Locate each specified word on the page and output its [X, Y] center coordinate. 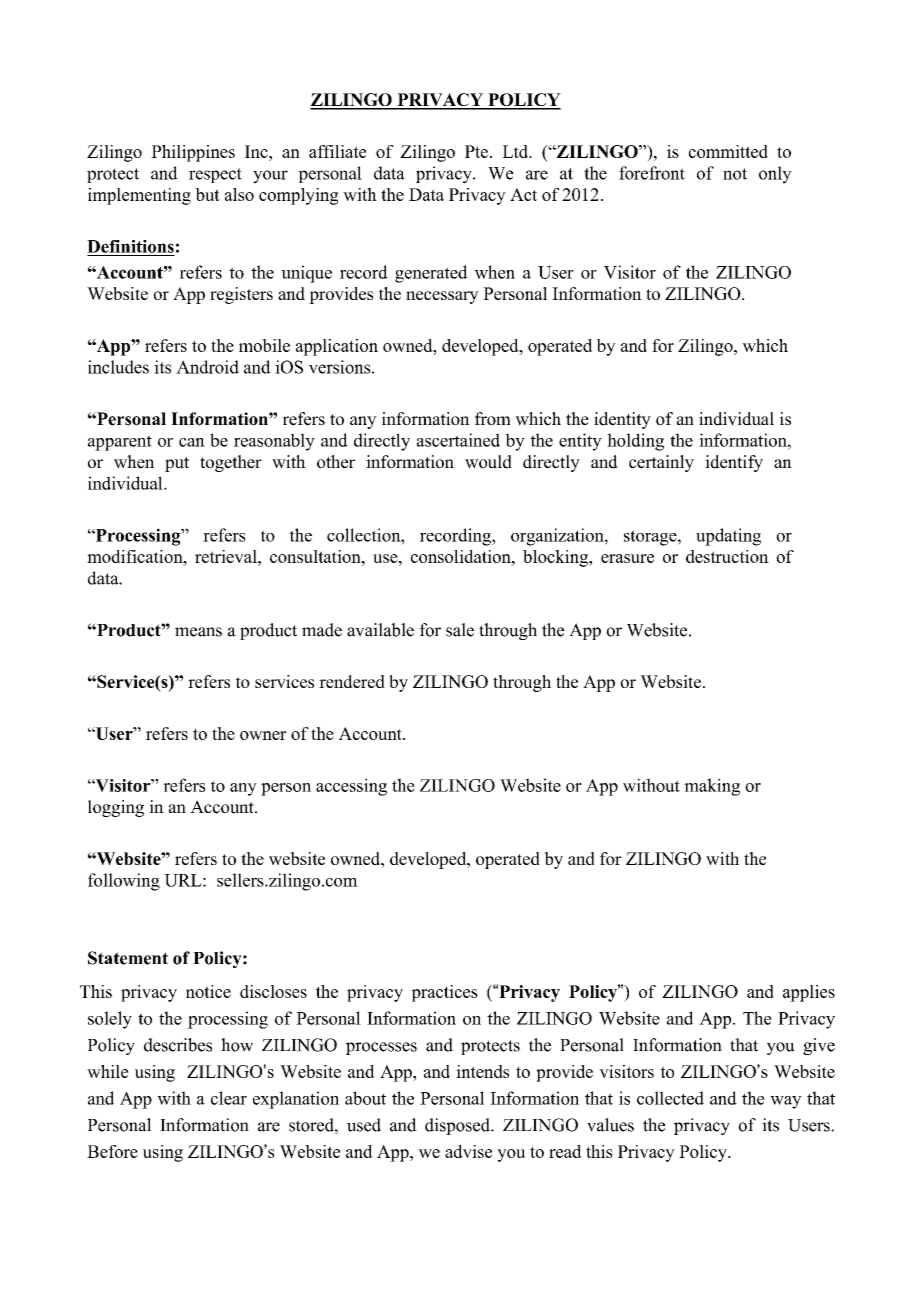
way [786, 1102]
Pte [476, 151]
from [493, 419]
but [207, 194]
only [775, 175]
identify [734, 463]
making [712, 787]
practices [444, 993]
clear [229, 1098]
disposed [458, 1126]
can [192, 442]
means [198, 632]
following [124, 882]
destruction [727, 556]
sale [460, 630]
